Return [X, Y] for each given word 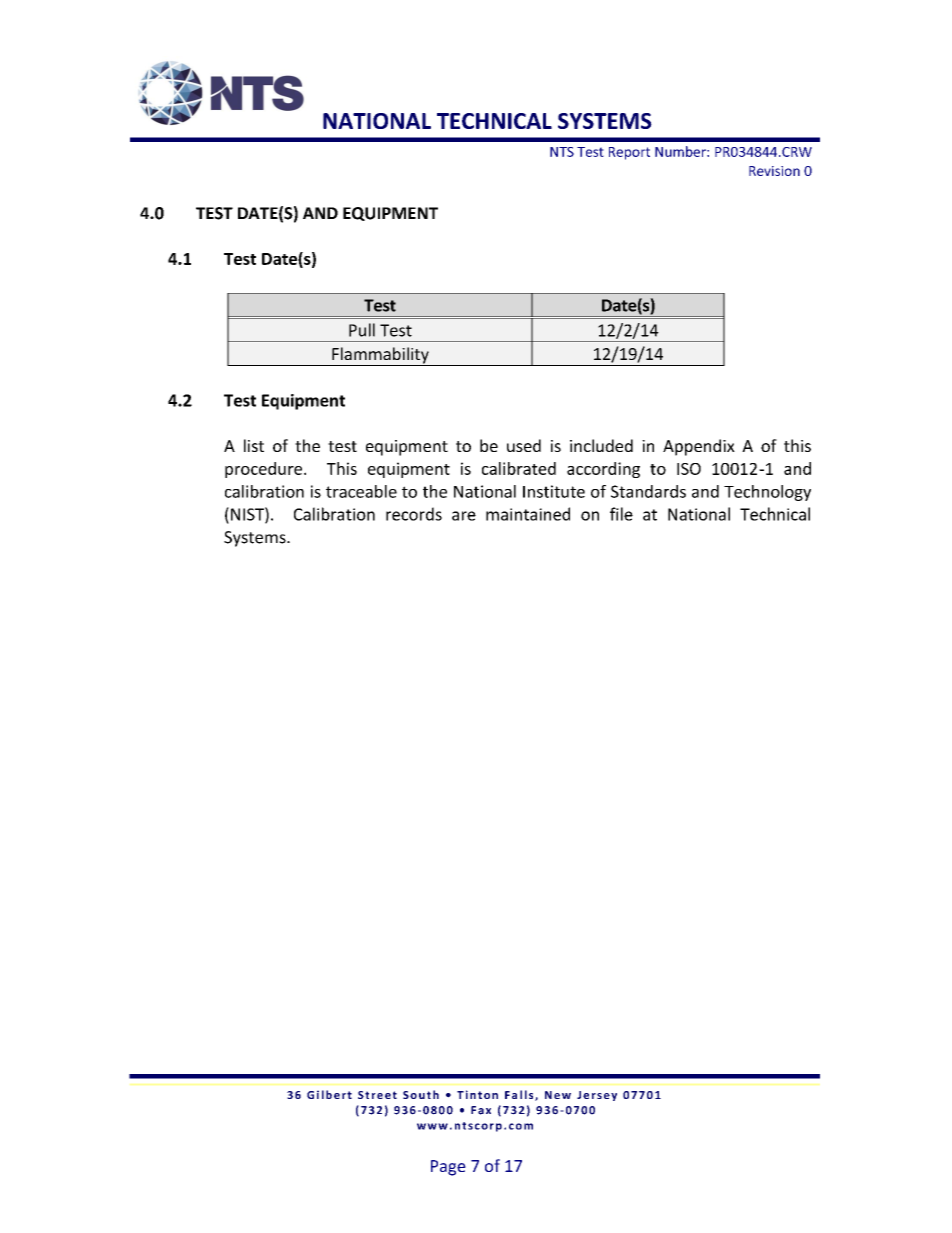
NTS [562, 152]
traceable [361, 491]
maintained [528, 514]
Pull [362, 330]
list [254, 445]
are [464, 516]
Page [448, 1168]
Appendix [699, 447]
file [621, 514]
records [414, 514]
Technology [767, 493]
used [524, 445]
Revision [774, 171]
